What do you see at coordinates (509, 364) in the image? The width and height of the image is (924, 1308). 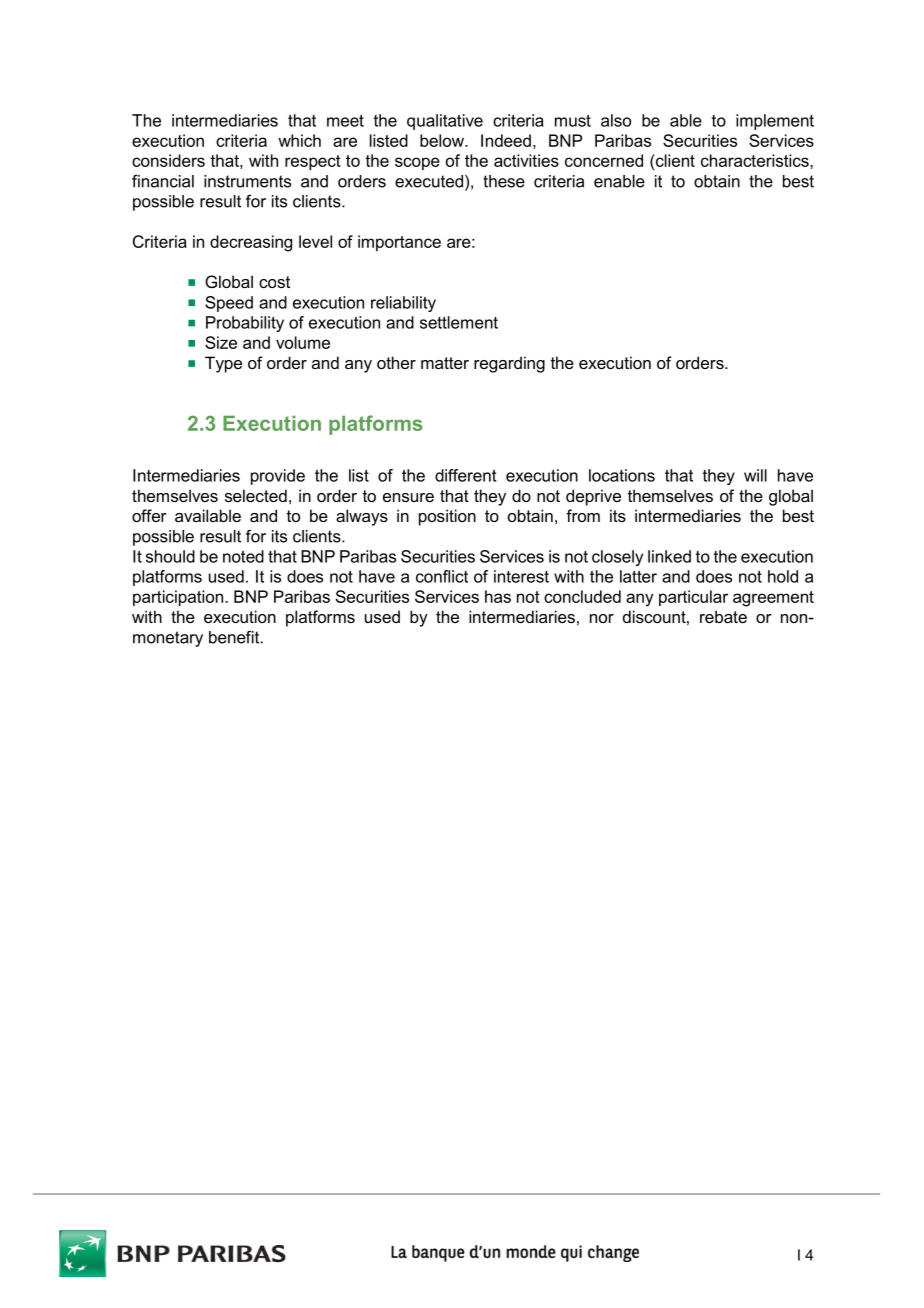 I see `regarding` at bounding box center [509, 364].
